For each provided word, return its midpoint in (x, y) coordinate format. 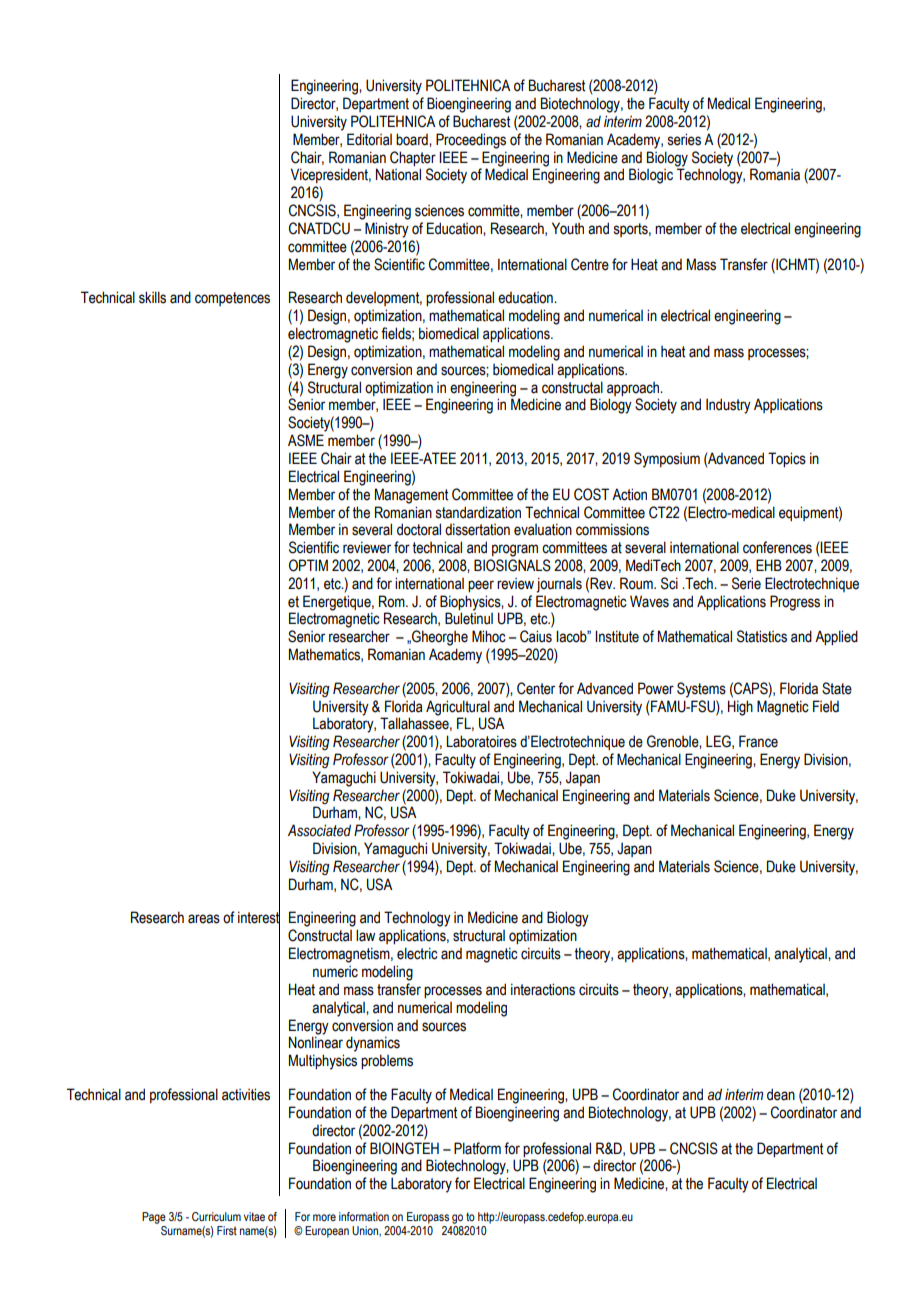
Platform (477, 1148)
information (364, 1216)
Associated (319, 830)
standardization (478, 512)
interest (259, 918)
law (365, 935)
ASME (306, 440)
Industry (728, 406)
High (740, 708)
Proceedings (471, 141)
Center (536, 688)
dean (781, 1094)
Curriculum (216, 1216)
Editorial (369, 139)
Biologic (651, 176)
